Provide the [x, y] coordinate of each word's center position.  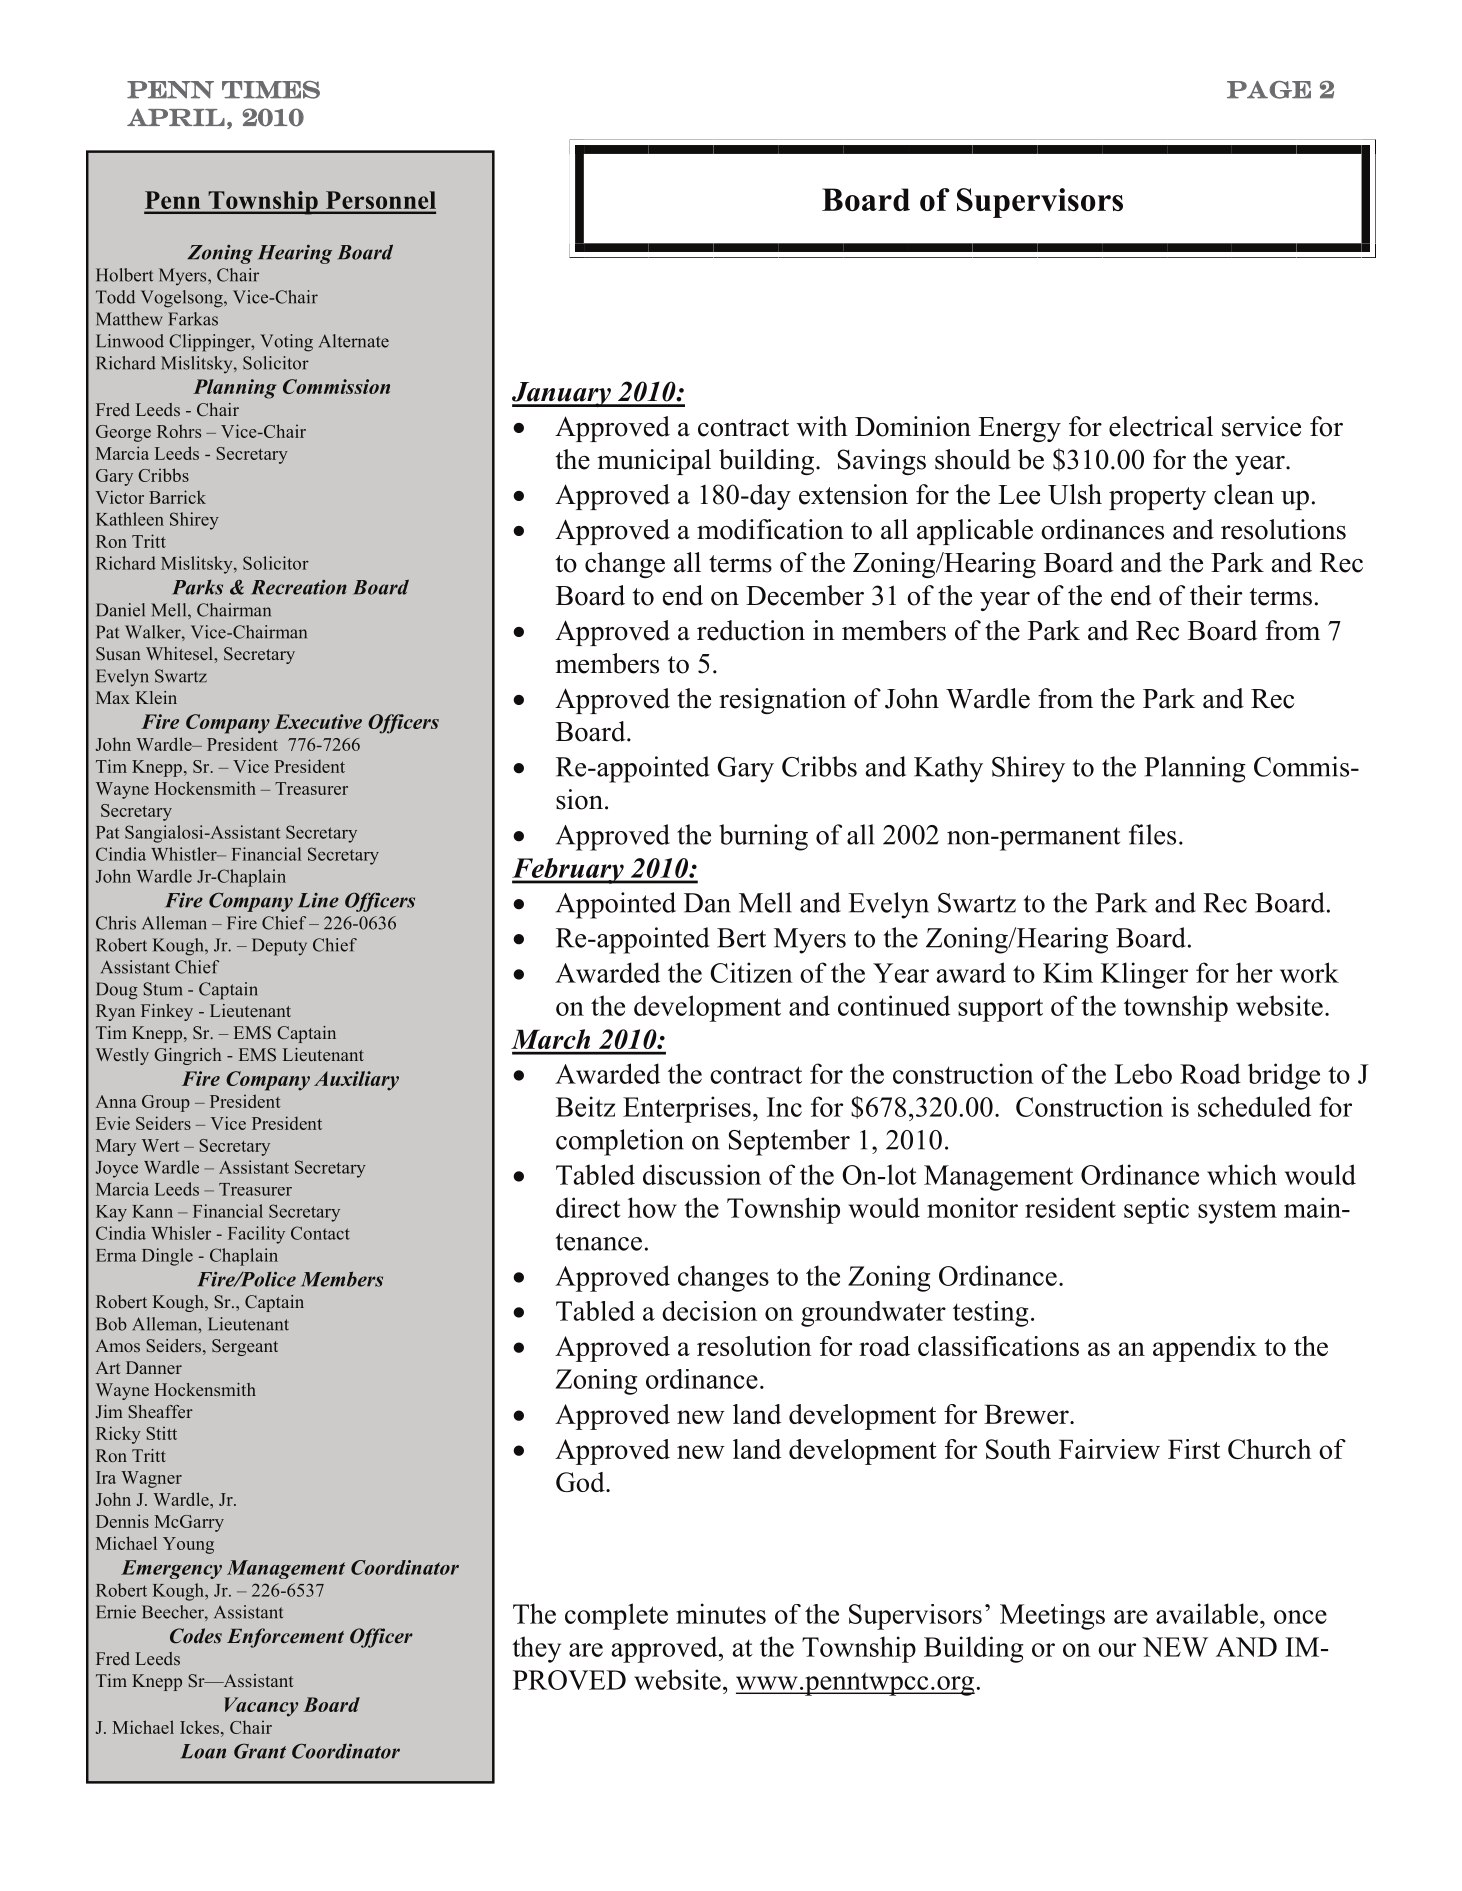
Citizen [751, 972]
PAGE [1269, 90]
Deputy [279, 947]
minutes [721, 1613]
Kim [1068, 972]
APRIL [176, 117]
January [562, 394]
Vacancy [261, 1707]
